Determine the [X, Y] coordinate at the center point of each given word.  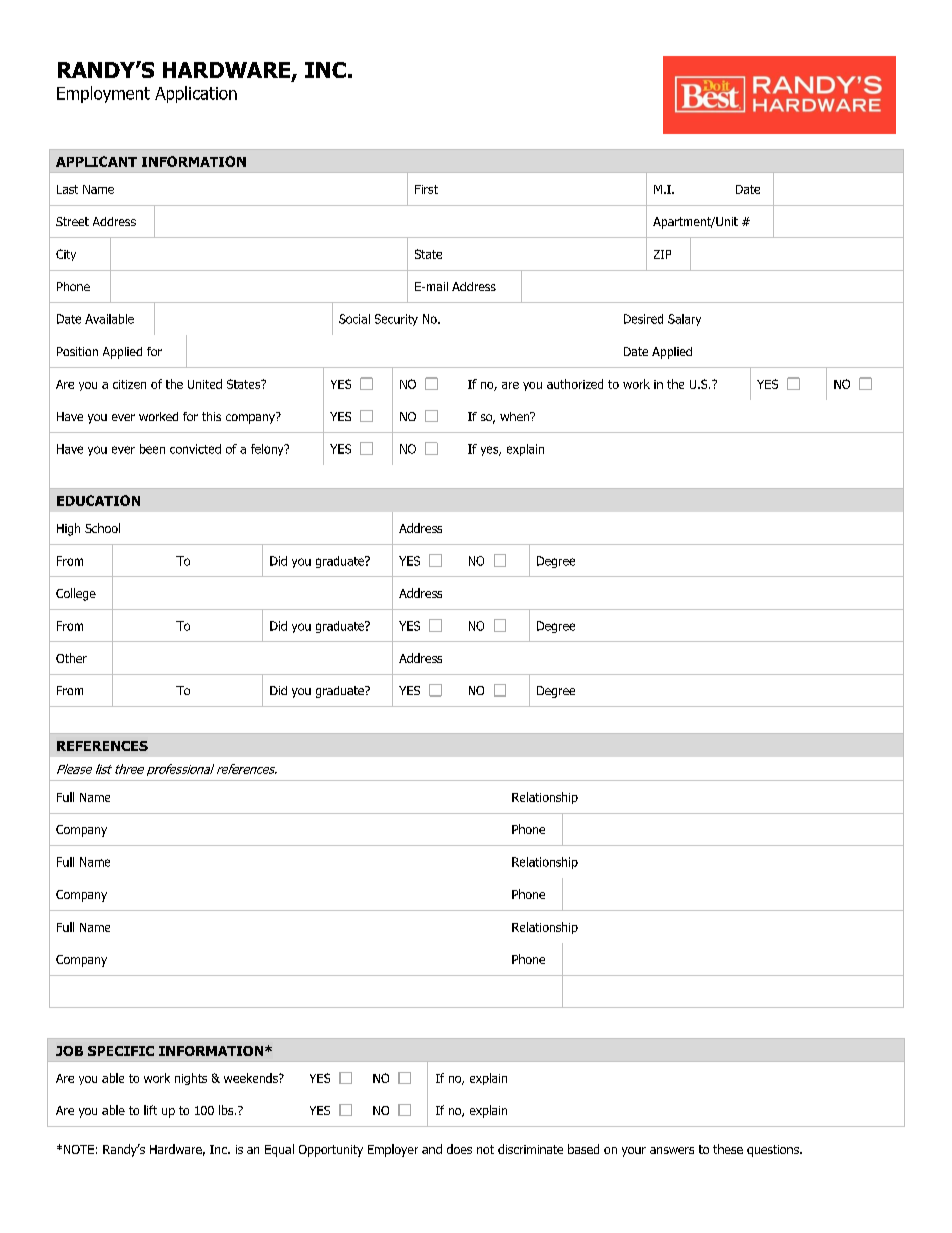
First [426, 189]
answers [672, 1150]
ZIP [662, 254]
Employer [393, 1150]
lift [150, 1110]
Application [196, 94]
